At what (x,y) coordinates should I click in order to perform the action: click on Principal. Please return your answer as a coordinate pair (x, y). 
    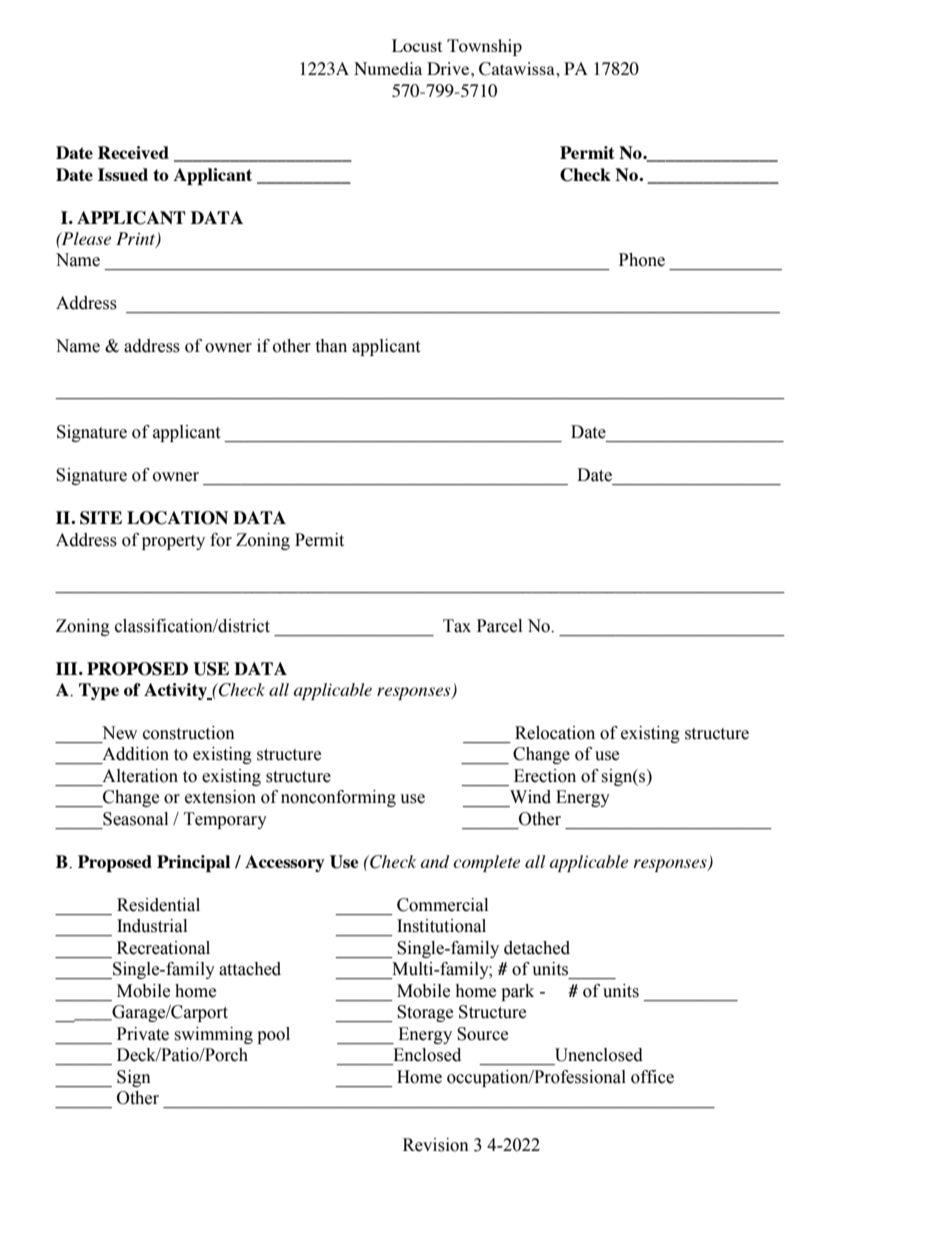
    Looking at the image, I should click on (193, 863).
